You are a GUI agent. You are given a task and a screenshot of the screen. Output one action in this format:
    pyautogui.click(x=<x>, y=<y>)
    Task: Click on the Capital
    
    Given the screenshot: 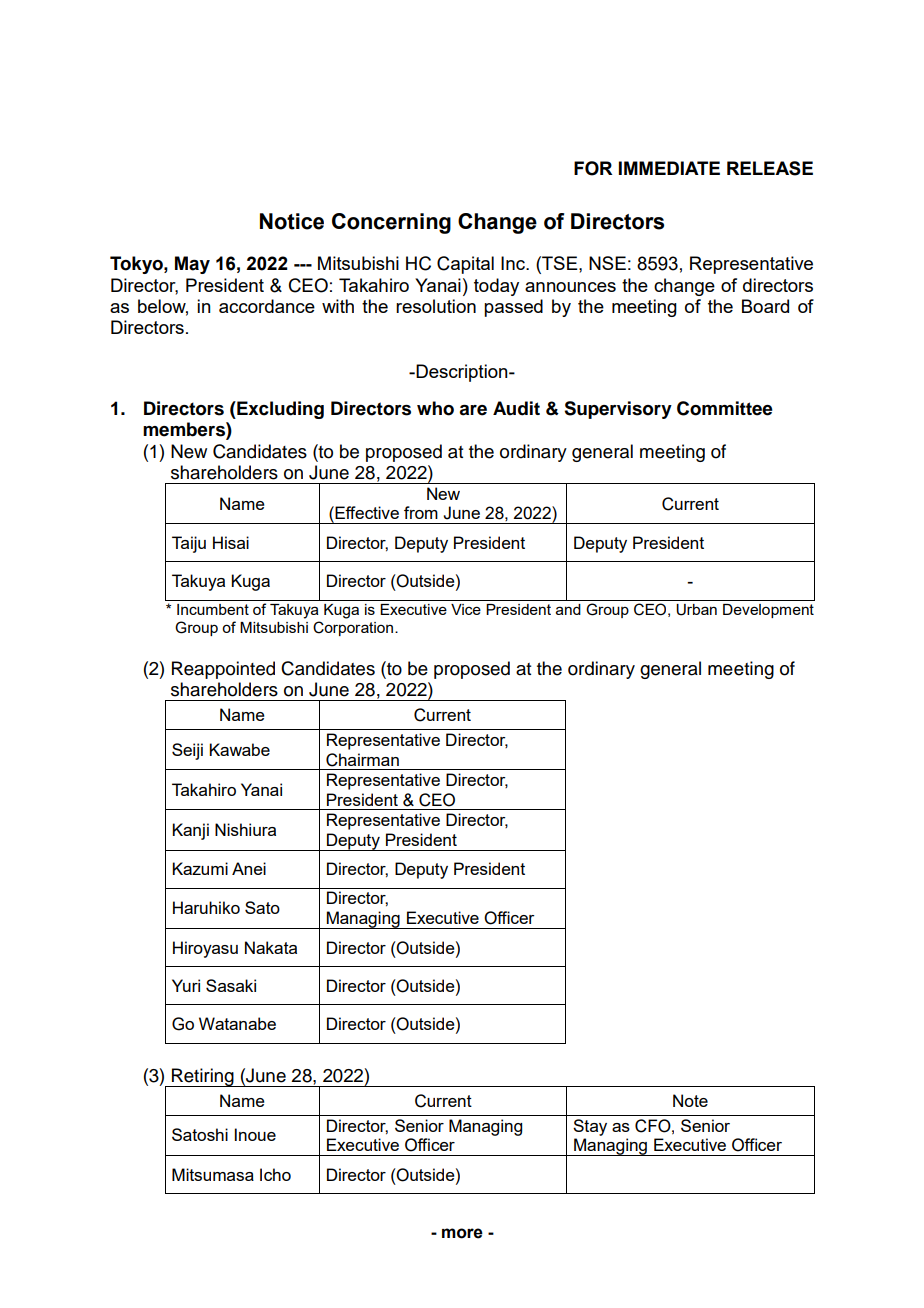 What is the action you would take?
    pyautogui.click(x=465, y=265)
